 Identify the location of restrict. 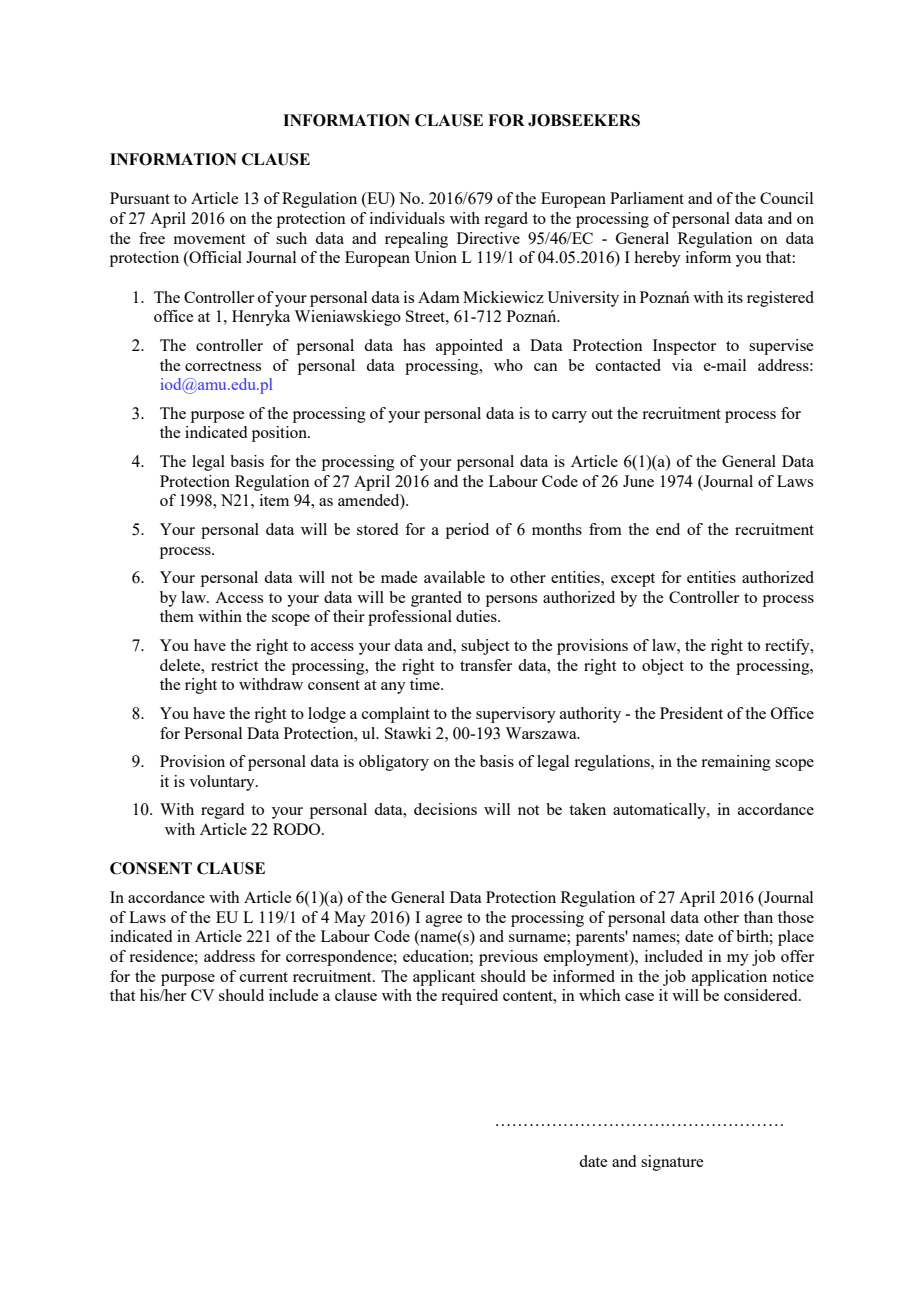
(234, 665).
